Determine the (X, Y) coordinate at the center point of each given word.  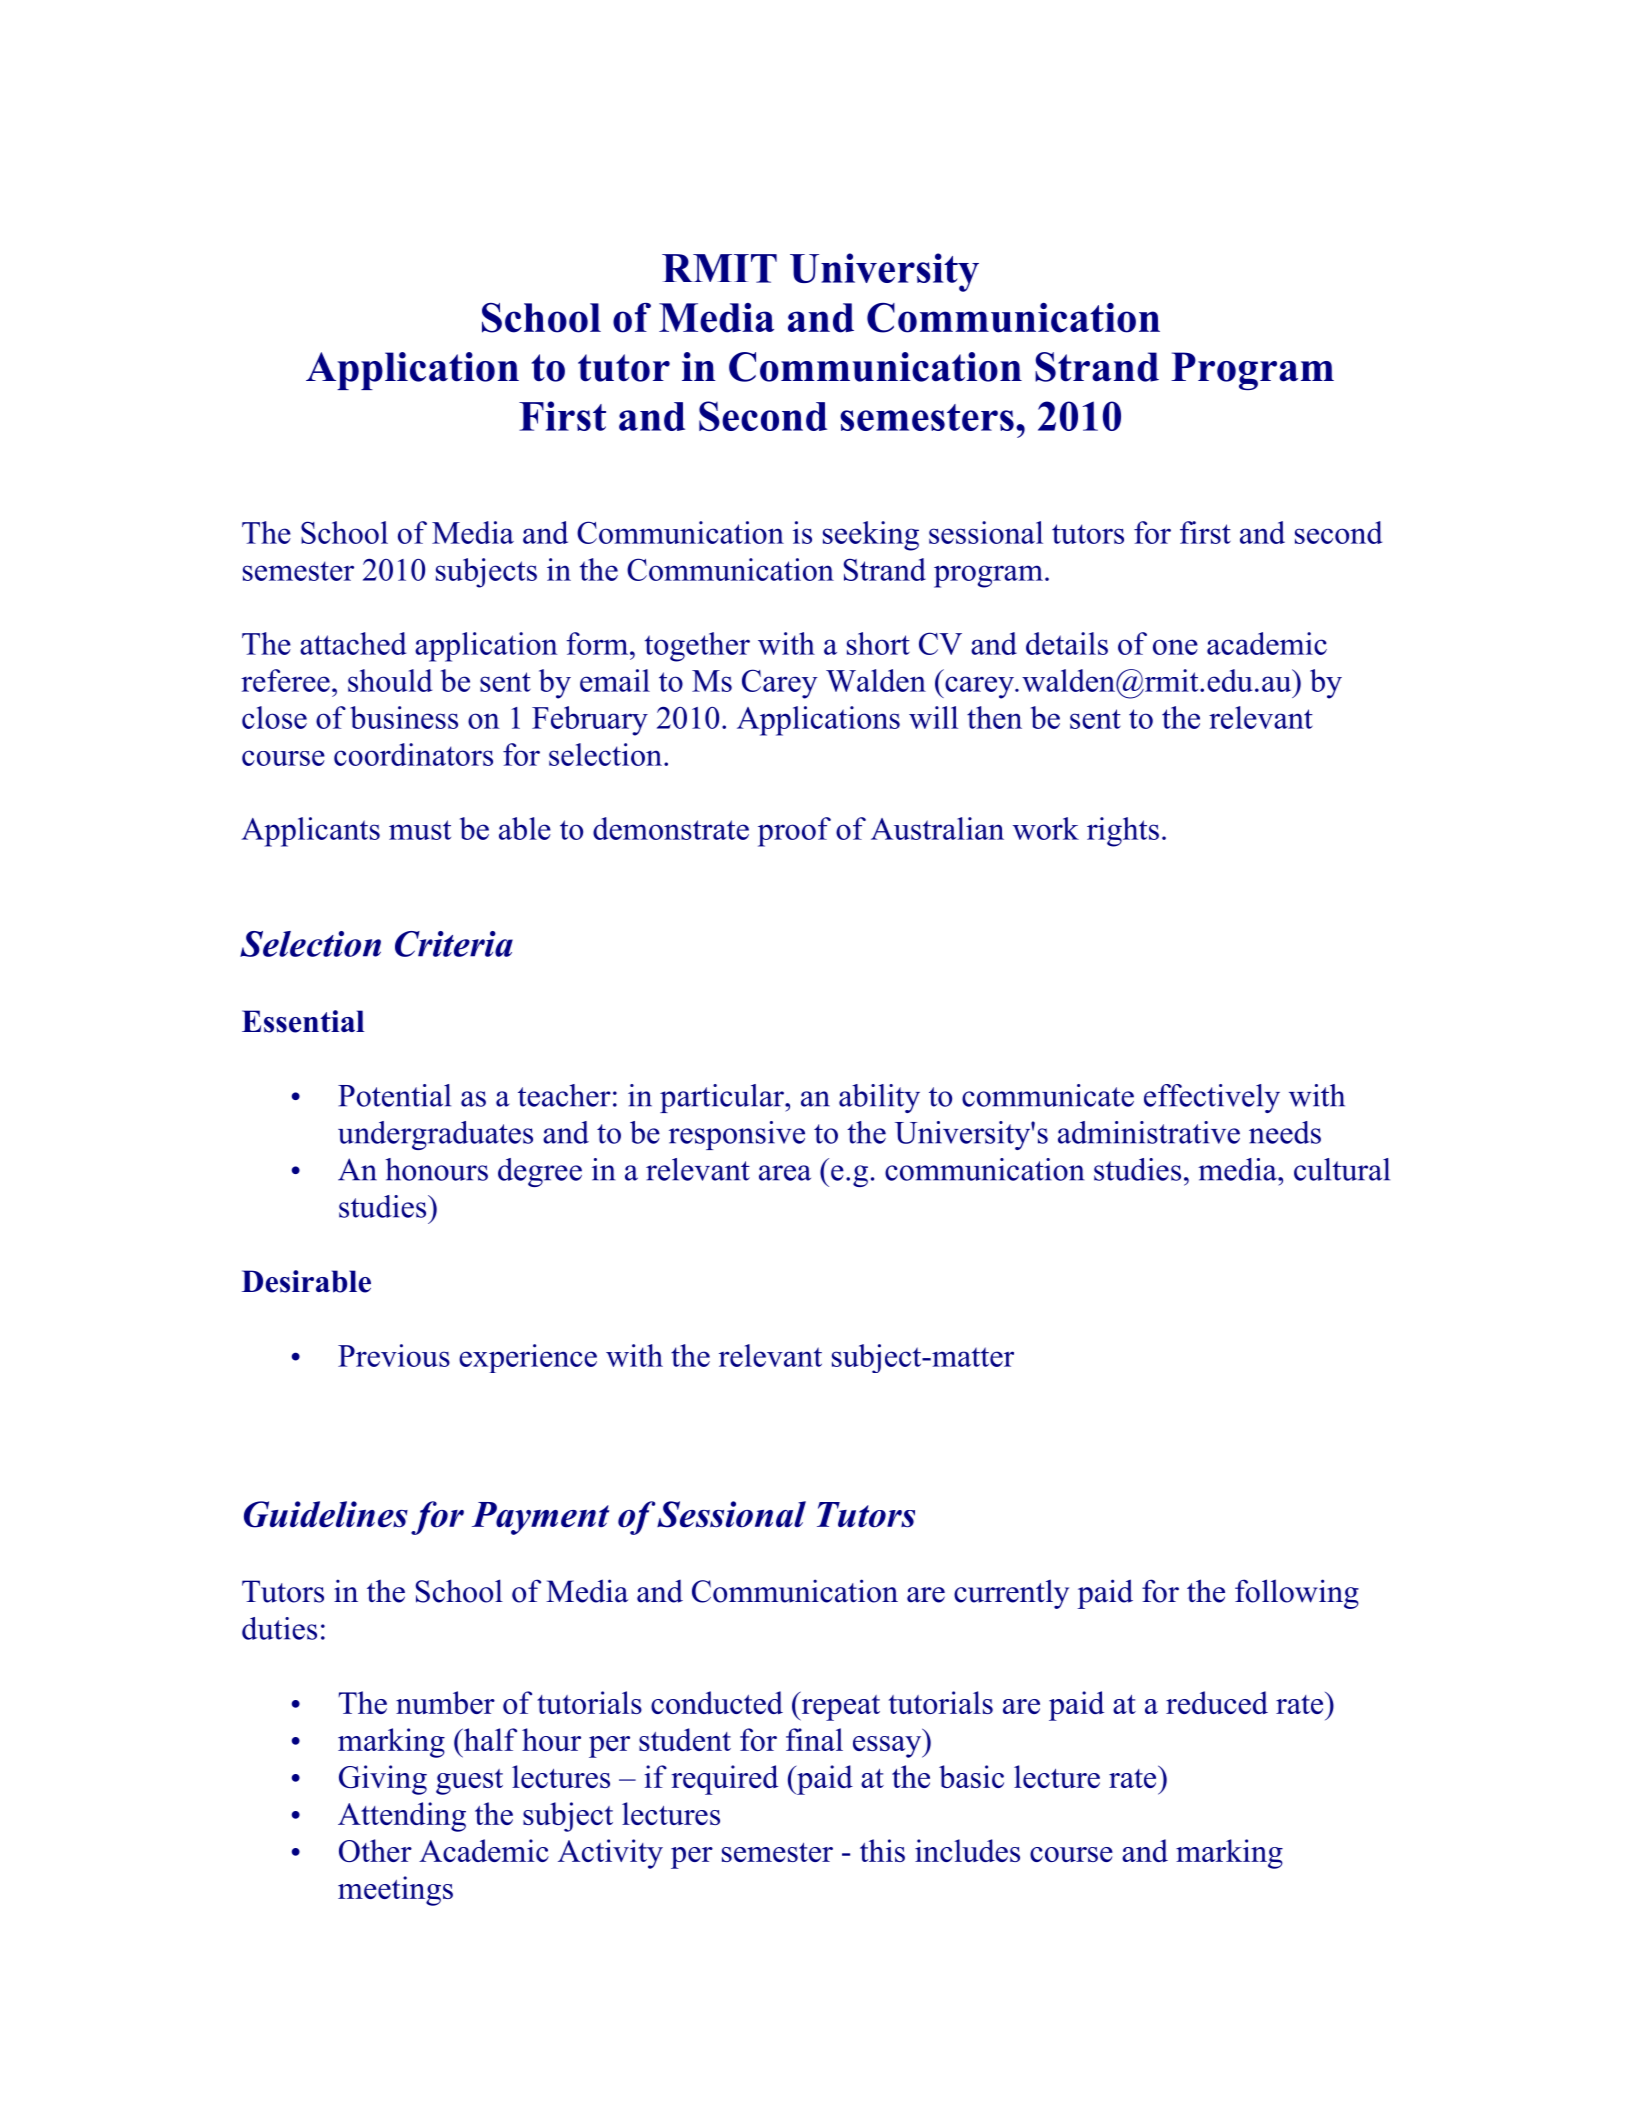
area (785, 1173)
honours (437, 1169)
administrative (1149, 1132)
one (1175, 647)
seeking (871, 536)
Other (375, 1850)
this (882, 1850)
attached (353, 643)
